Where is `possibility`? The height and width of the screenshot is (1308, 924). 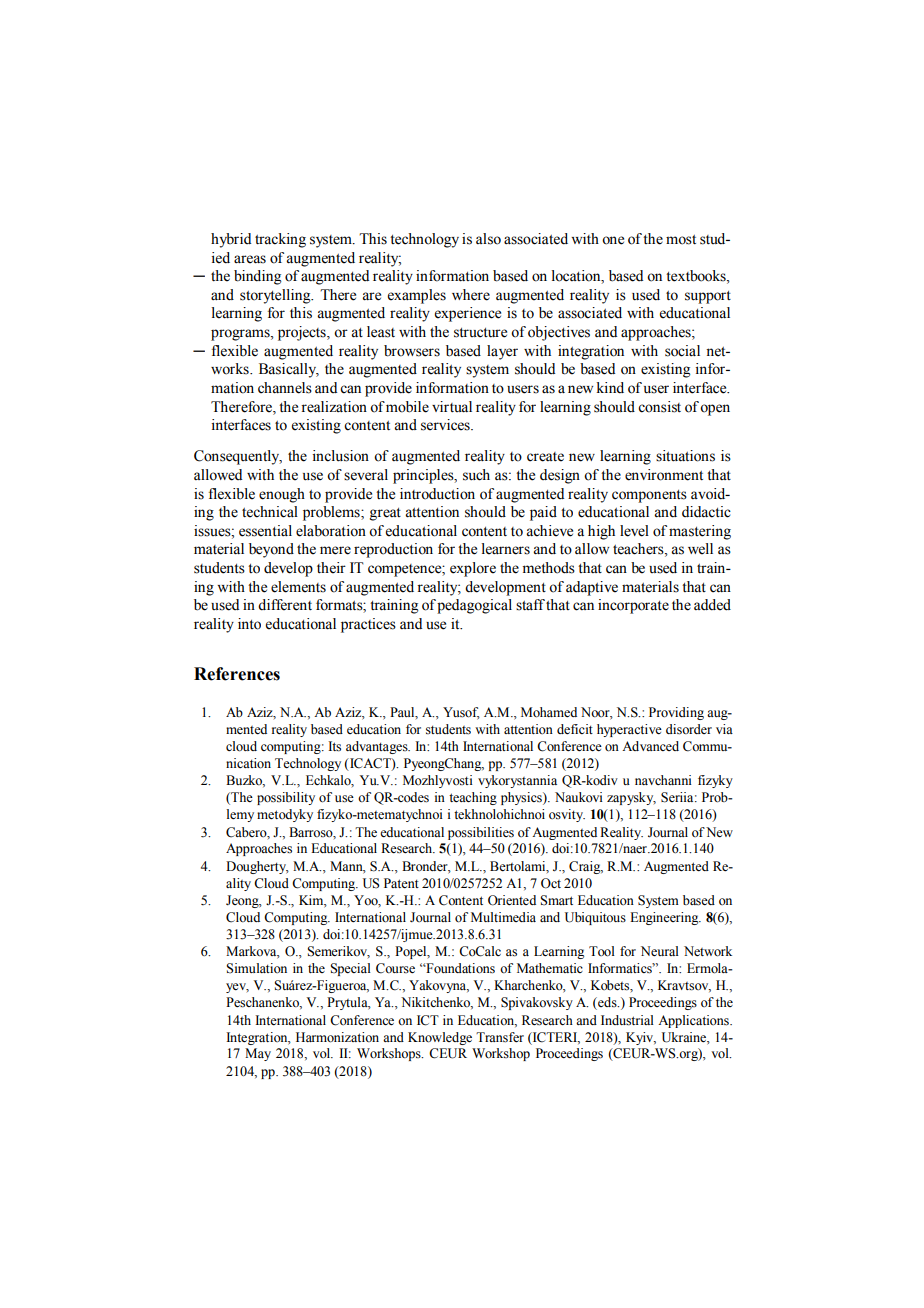
possibility is located at coordinates (286, 798).
